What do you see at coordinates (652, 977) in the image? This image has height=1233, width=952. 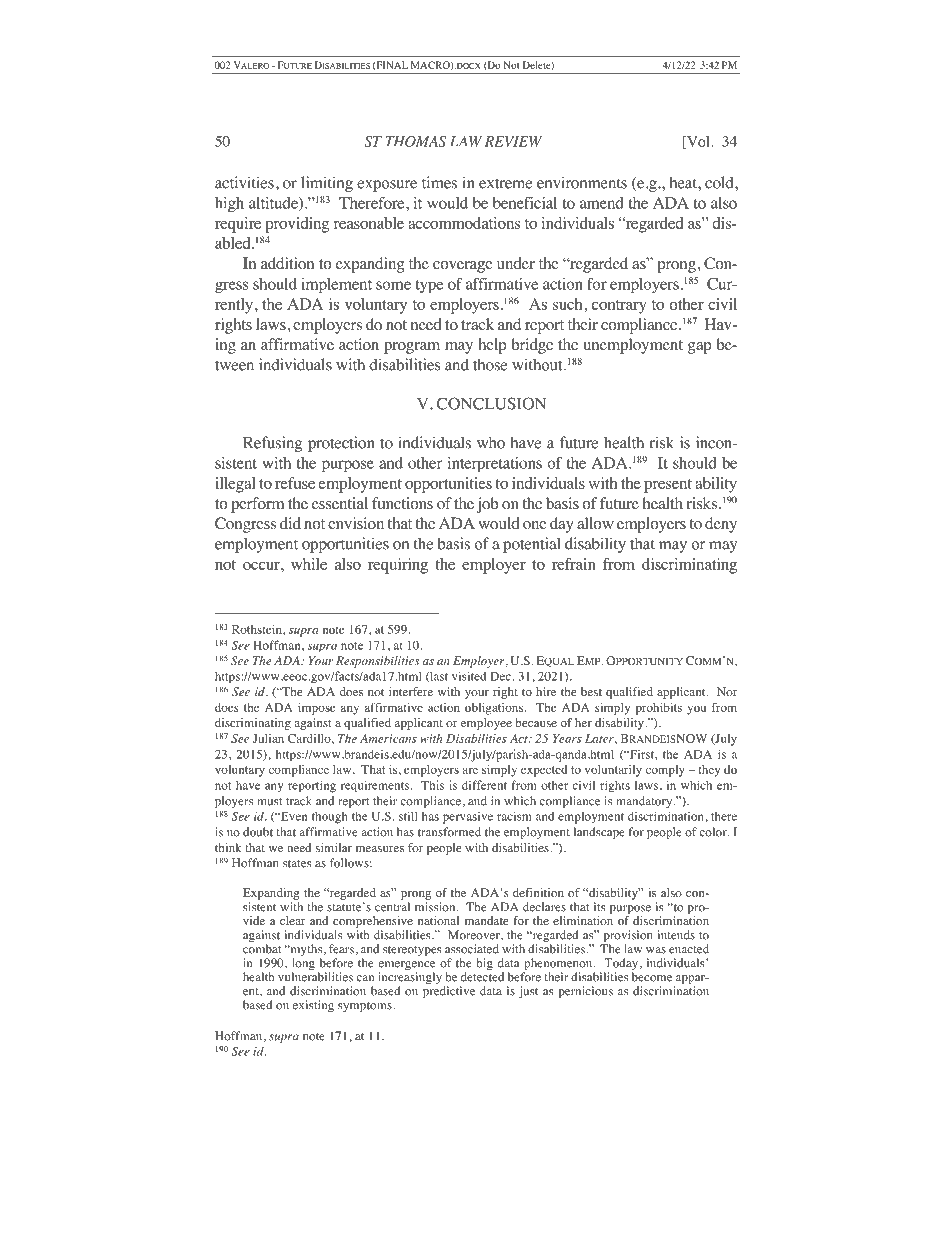 I see `become` at bounding box center [652, 977].
